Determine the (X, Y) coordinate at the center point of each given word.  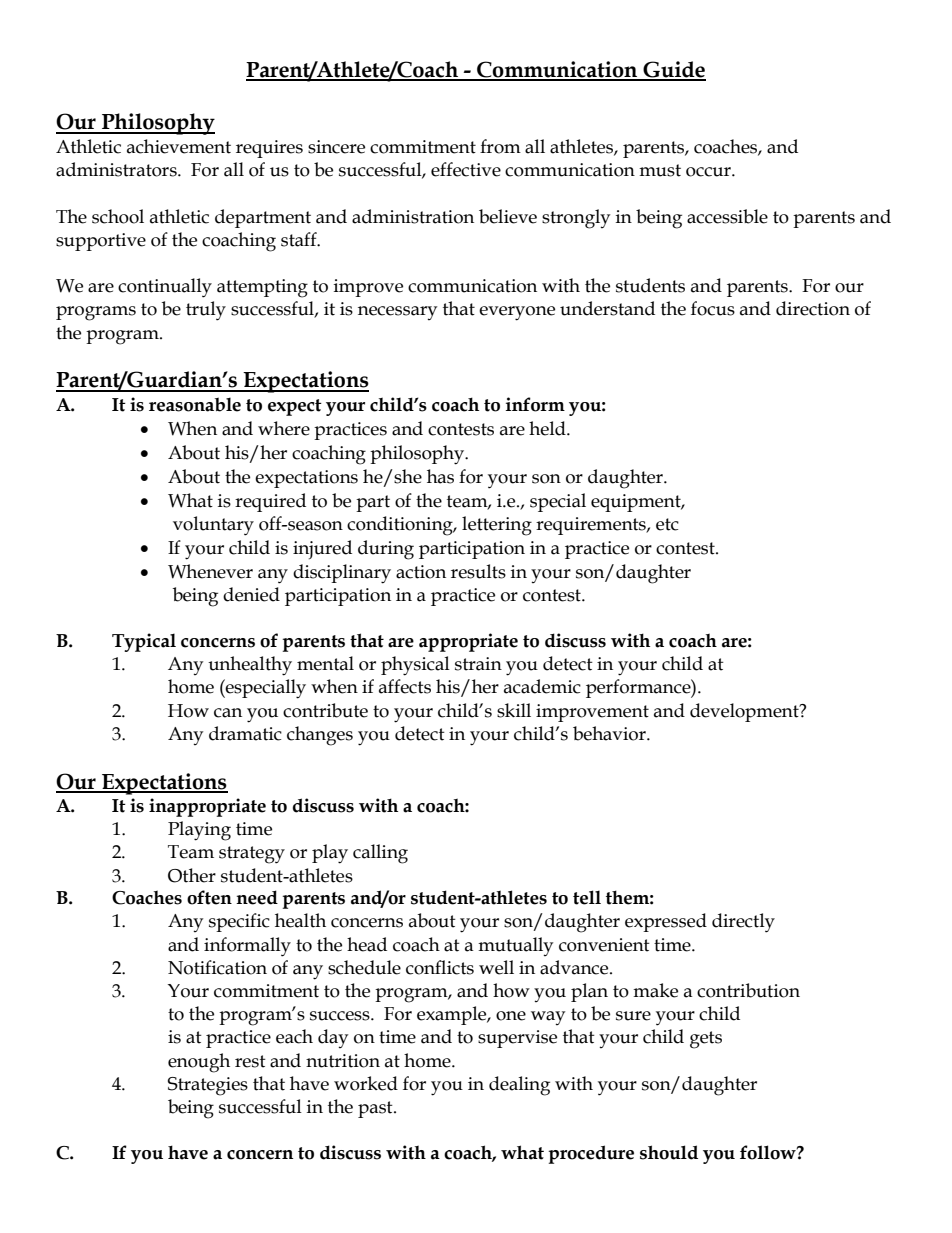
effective (466, 169)
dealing (519, 1086)
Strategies (208, 1086)
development (745, 712)
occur (709, 172)
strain (478, 664)
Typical (144, 642)
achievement (179, 146)
